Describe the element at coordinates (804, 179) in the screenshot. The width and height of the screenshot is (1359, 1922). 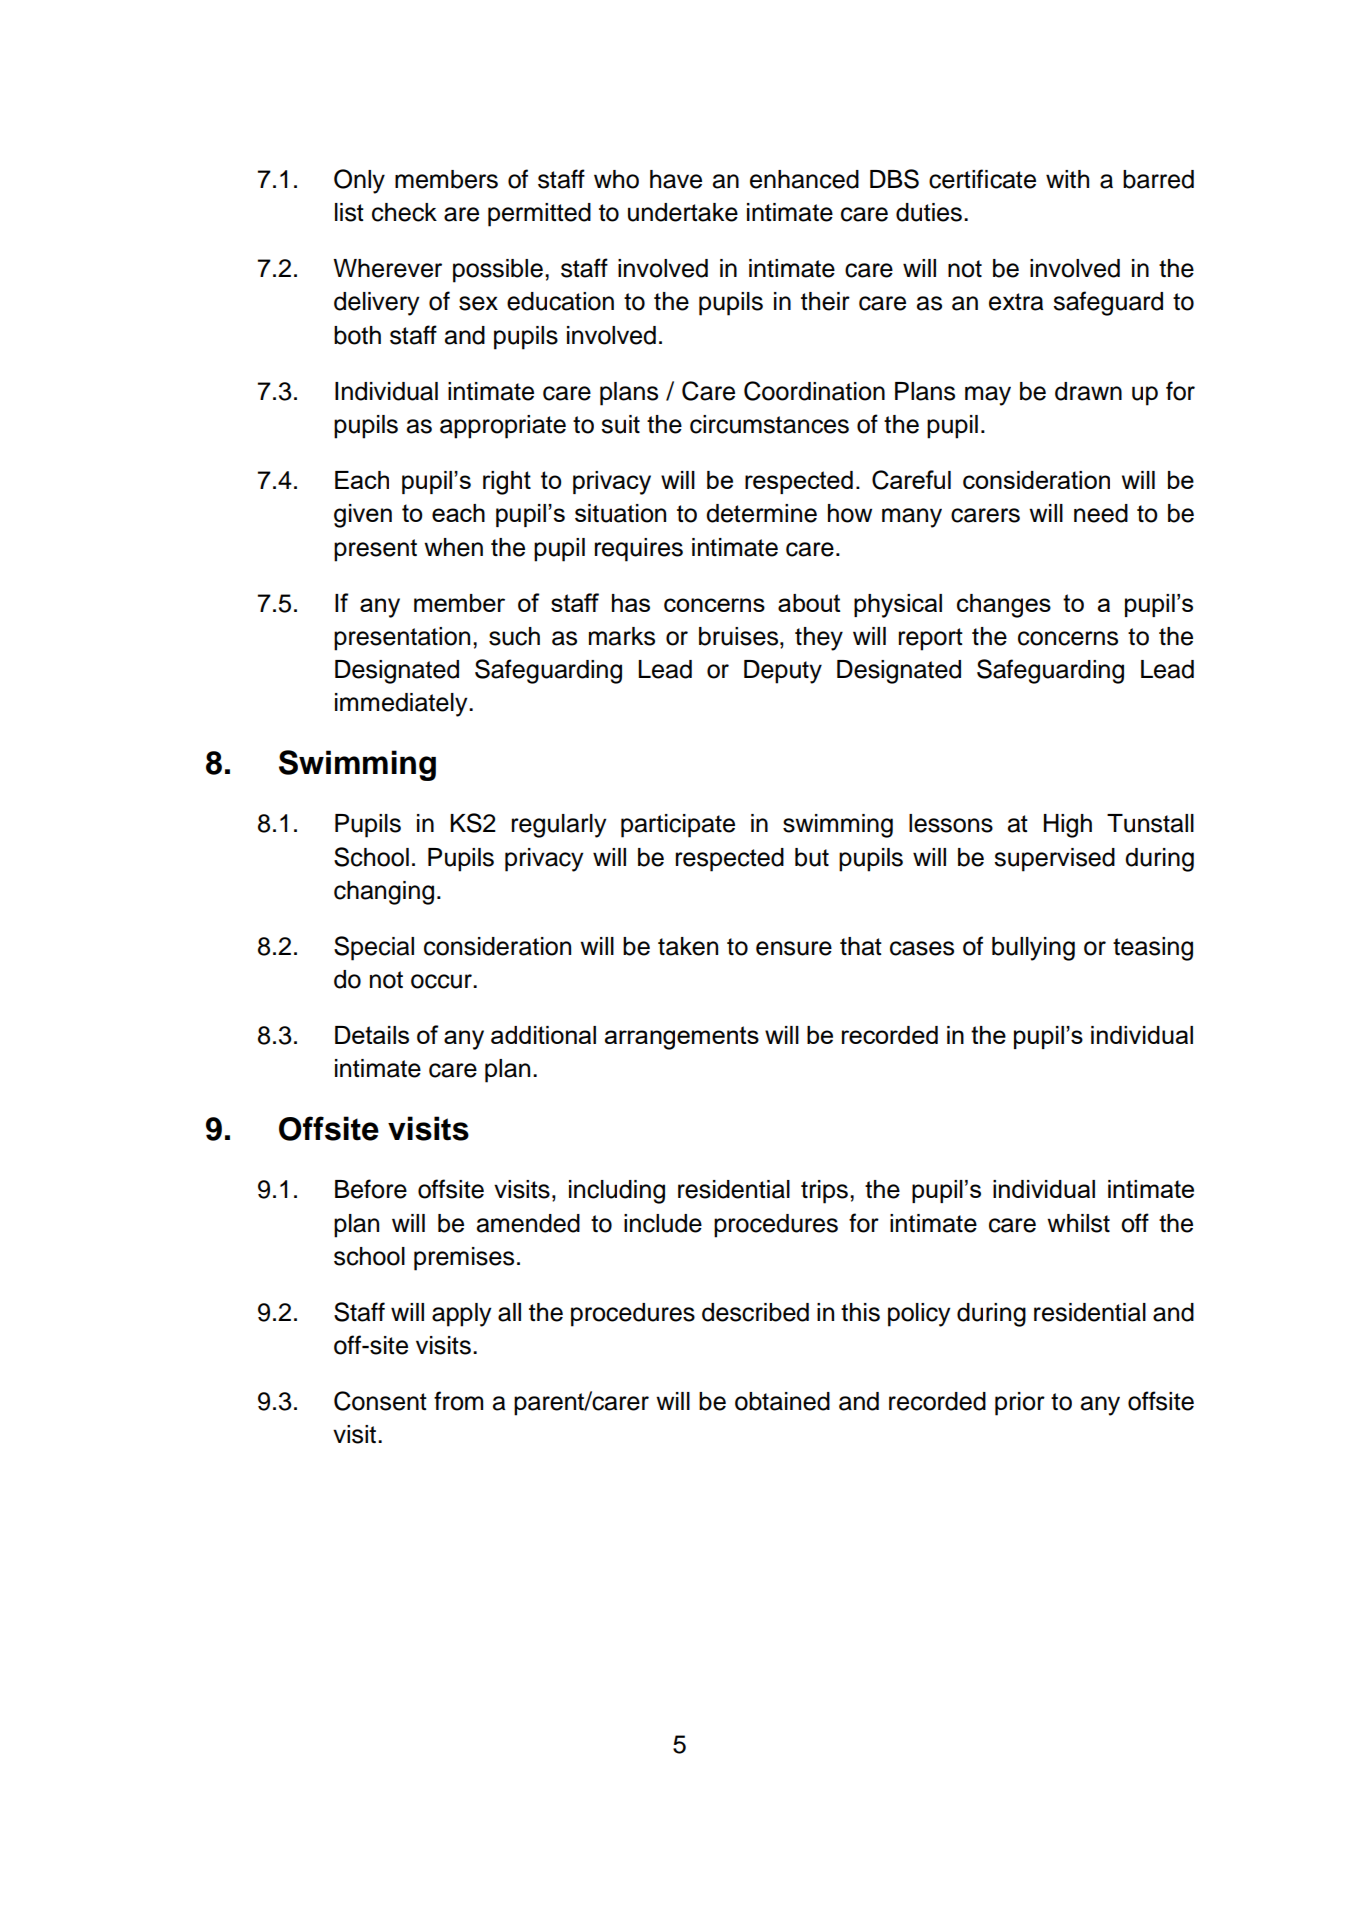
I see `enhanced` at that location.
